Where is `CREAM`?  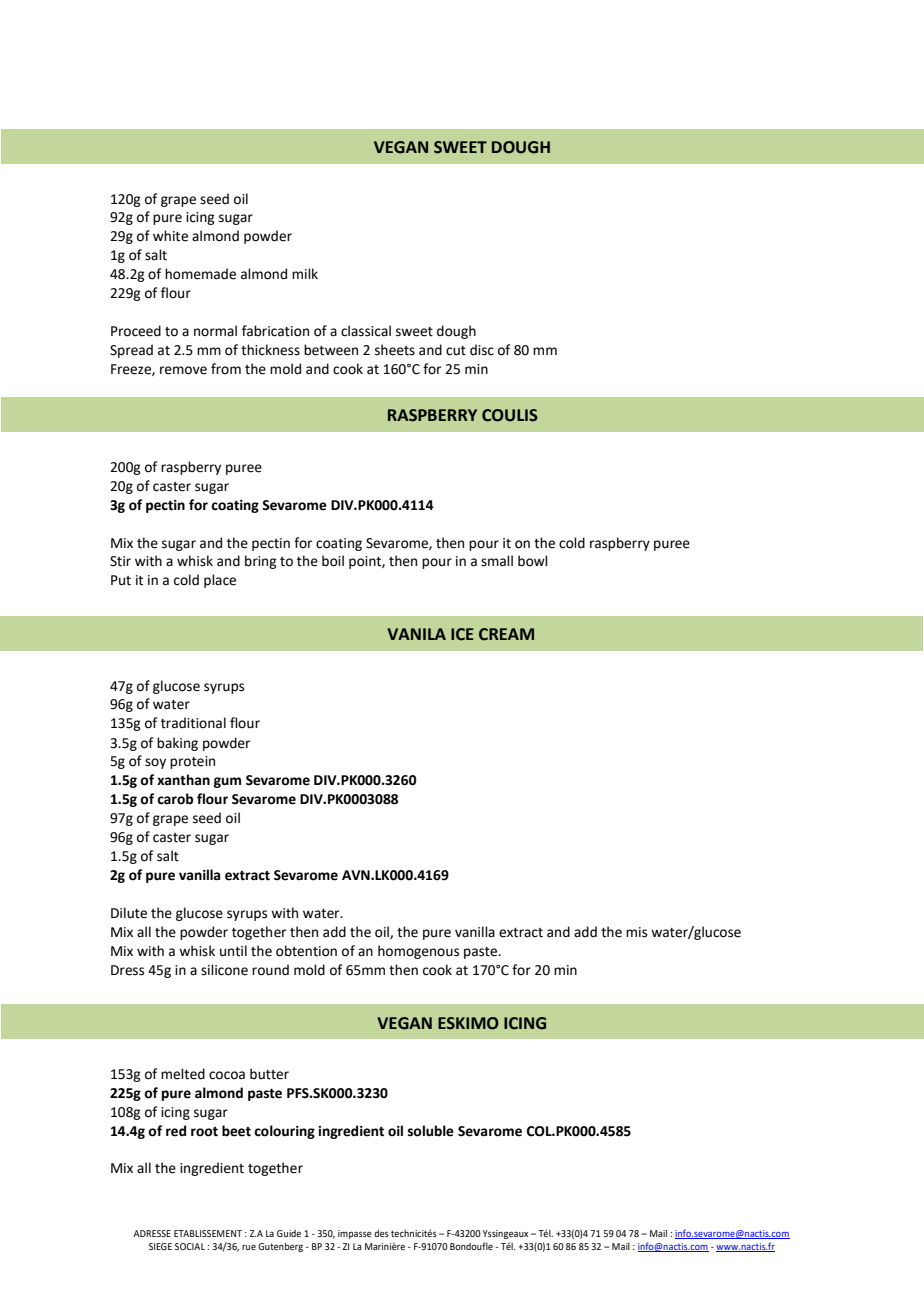
CREAM is located at coordinates (506, 634).
